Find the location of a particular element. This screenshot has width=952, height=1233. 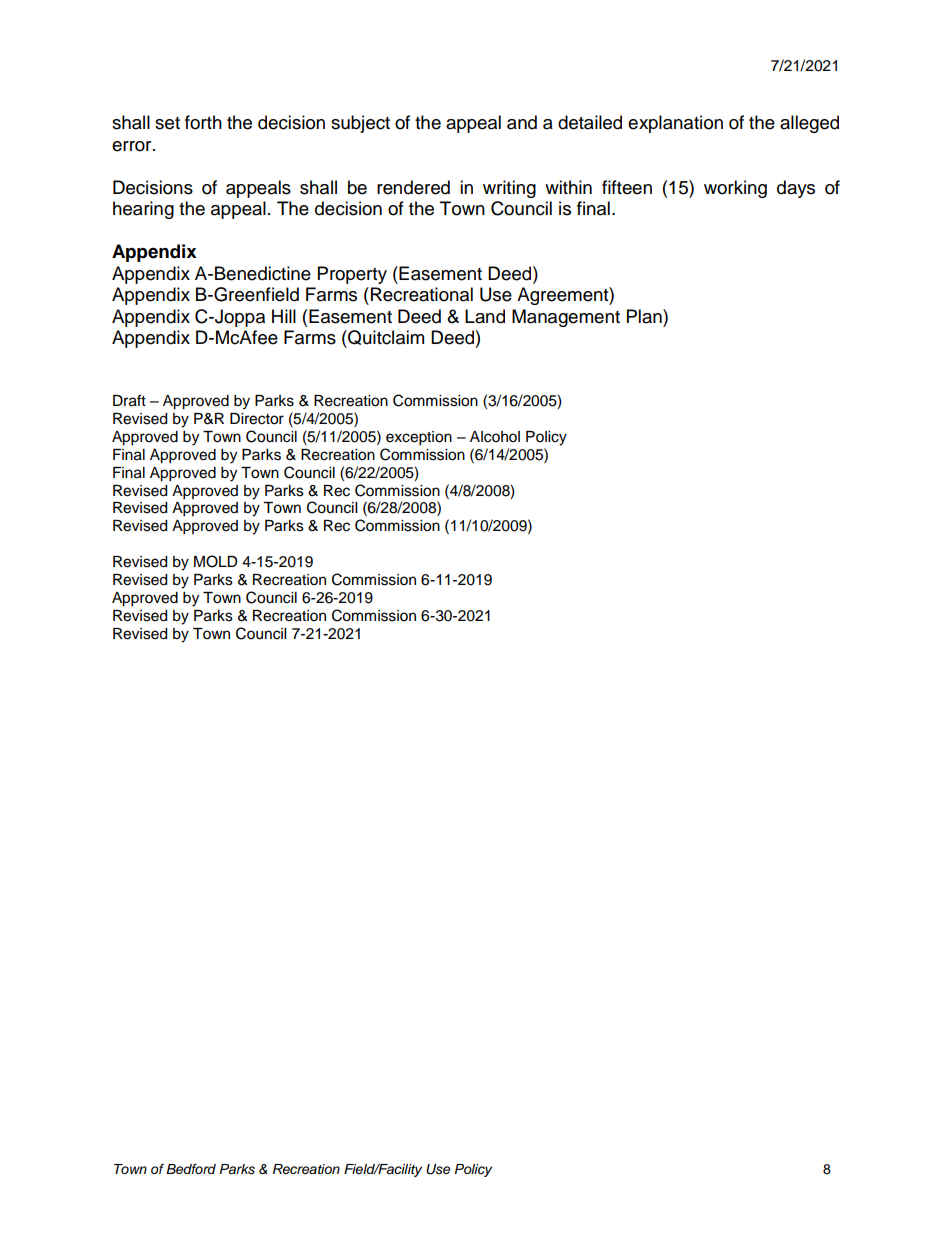

Alcohol is located at coordinates (495, 437).
